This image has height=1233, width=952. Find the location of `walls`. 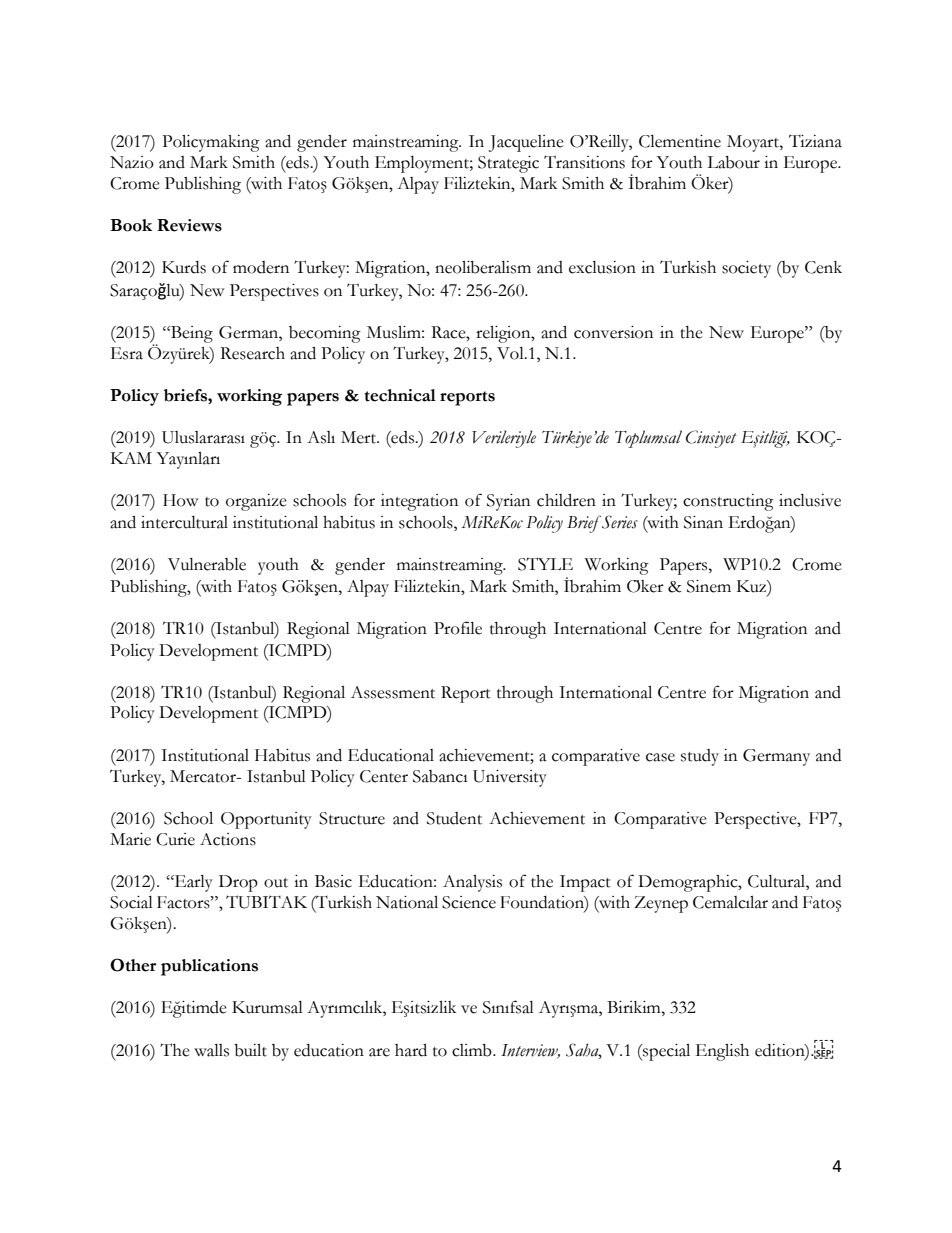

walls is located at coordinates (211, 1050).
